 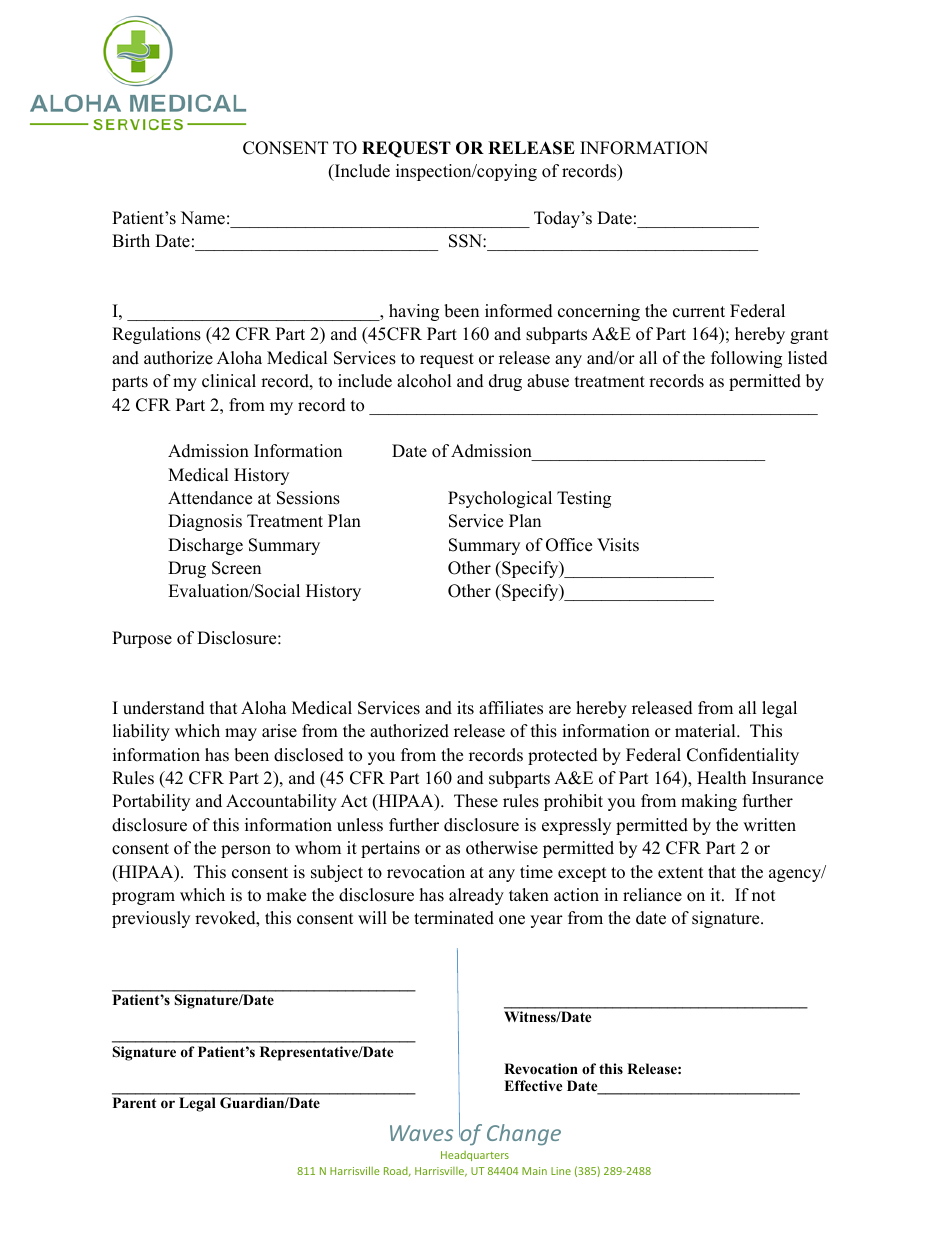 I want to click on Birth, so click(x=131, y=240).
